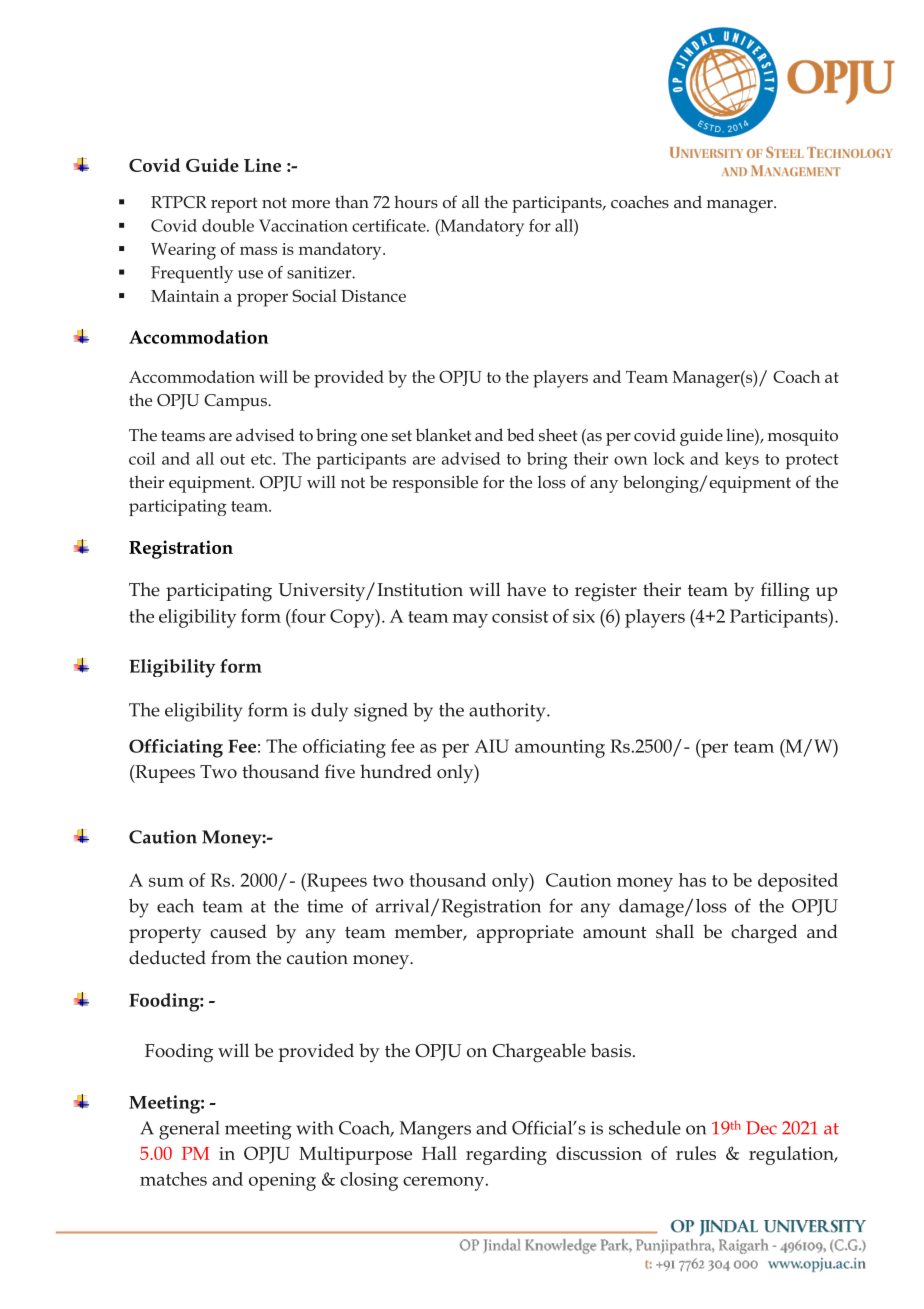 The image size is (924, 1309). I want to click on general, so click(189, 1130).
